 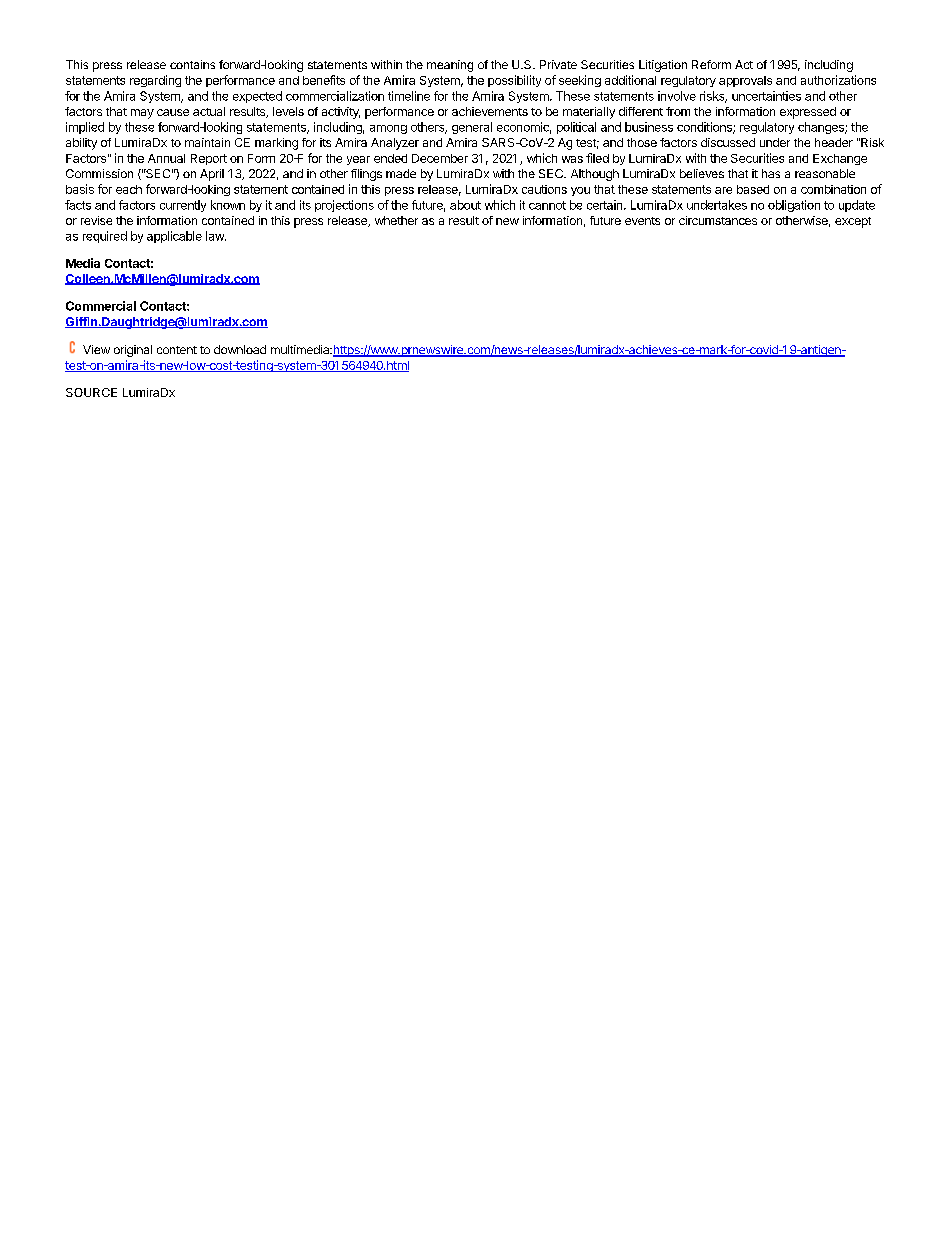 I want to click on approvals, so click(x=745, y=81).
